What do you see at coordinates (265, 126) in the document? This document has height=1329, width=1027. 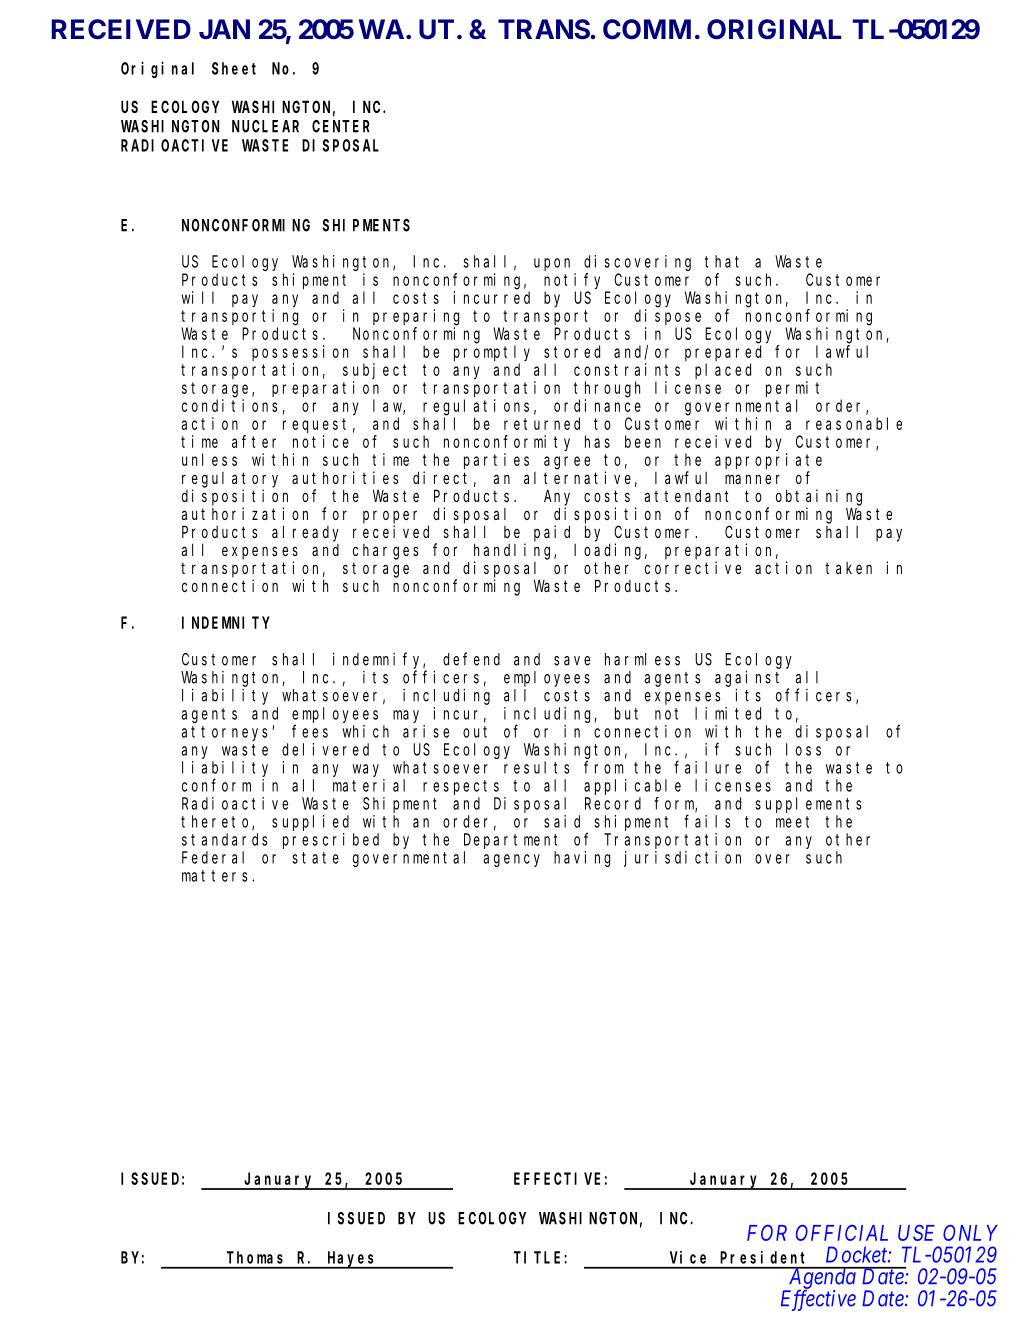 I see `NUCLEAR` at bounding box center [265, 126].
